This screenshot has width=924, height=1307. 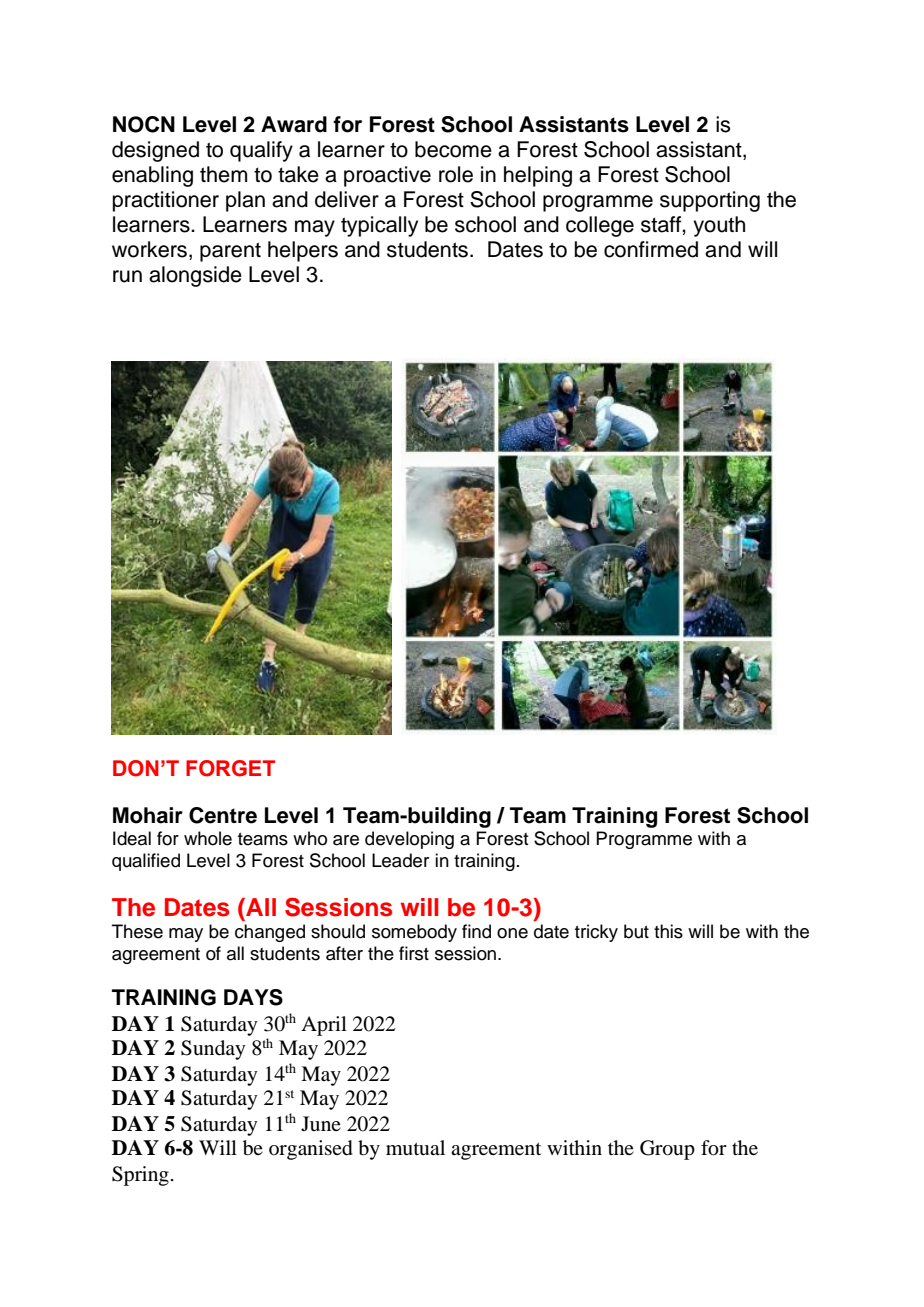 What do you see at coordinates (223, 174) in the screenshot?
I see `them` at bounding box center [223, 174].
